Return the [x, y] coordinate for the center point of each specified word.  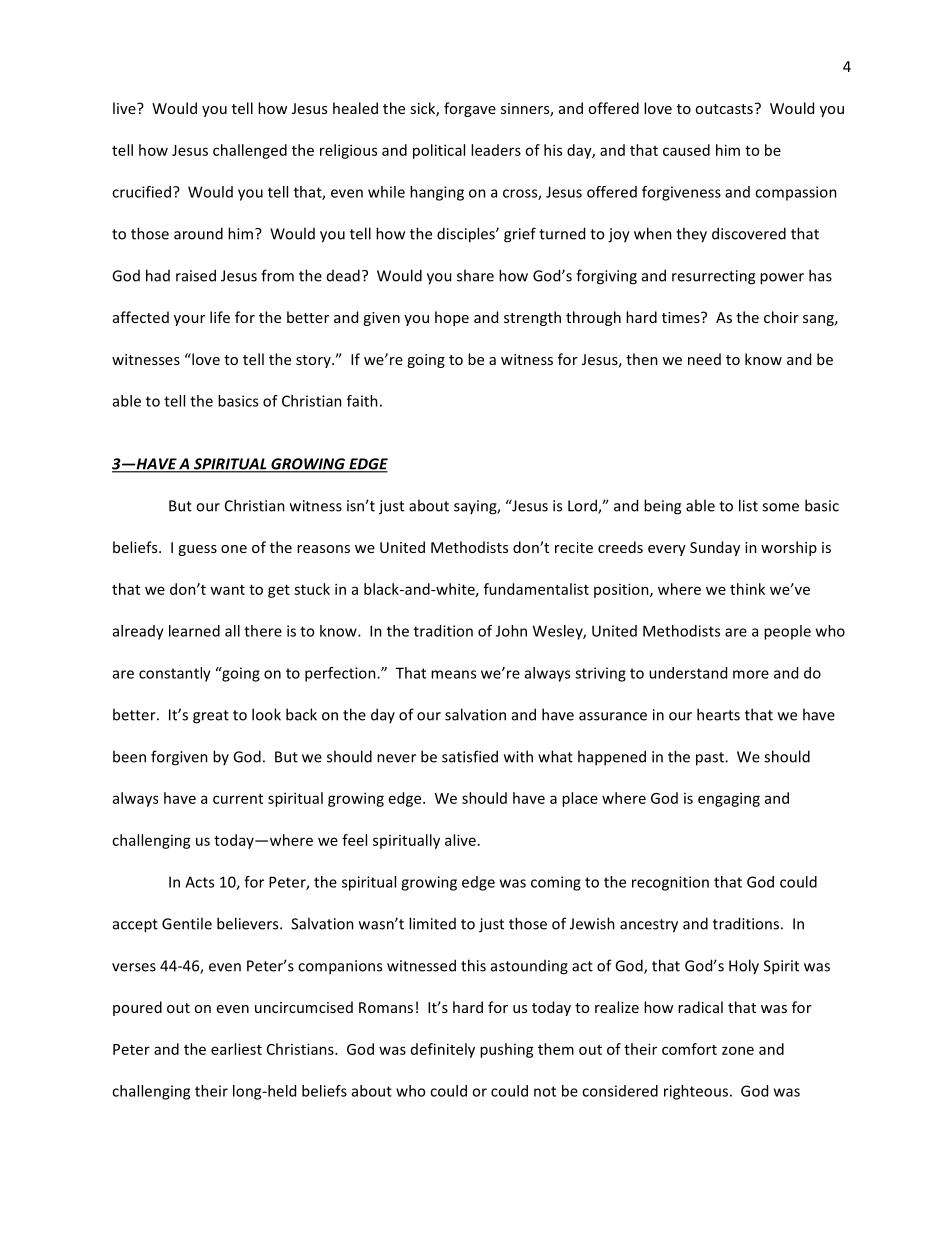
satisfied [470, 756]
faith [362, 401]
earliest [236, 1049]
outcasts [724, 109]
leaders [496, 150]
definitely [443, 1050]
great [211, 717]
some [780, 507]
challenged [250, 151]
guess [197, 550]
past [711, 759]
